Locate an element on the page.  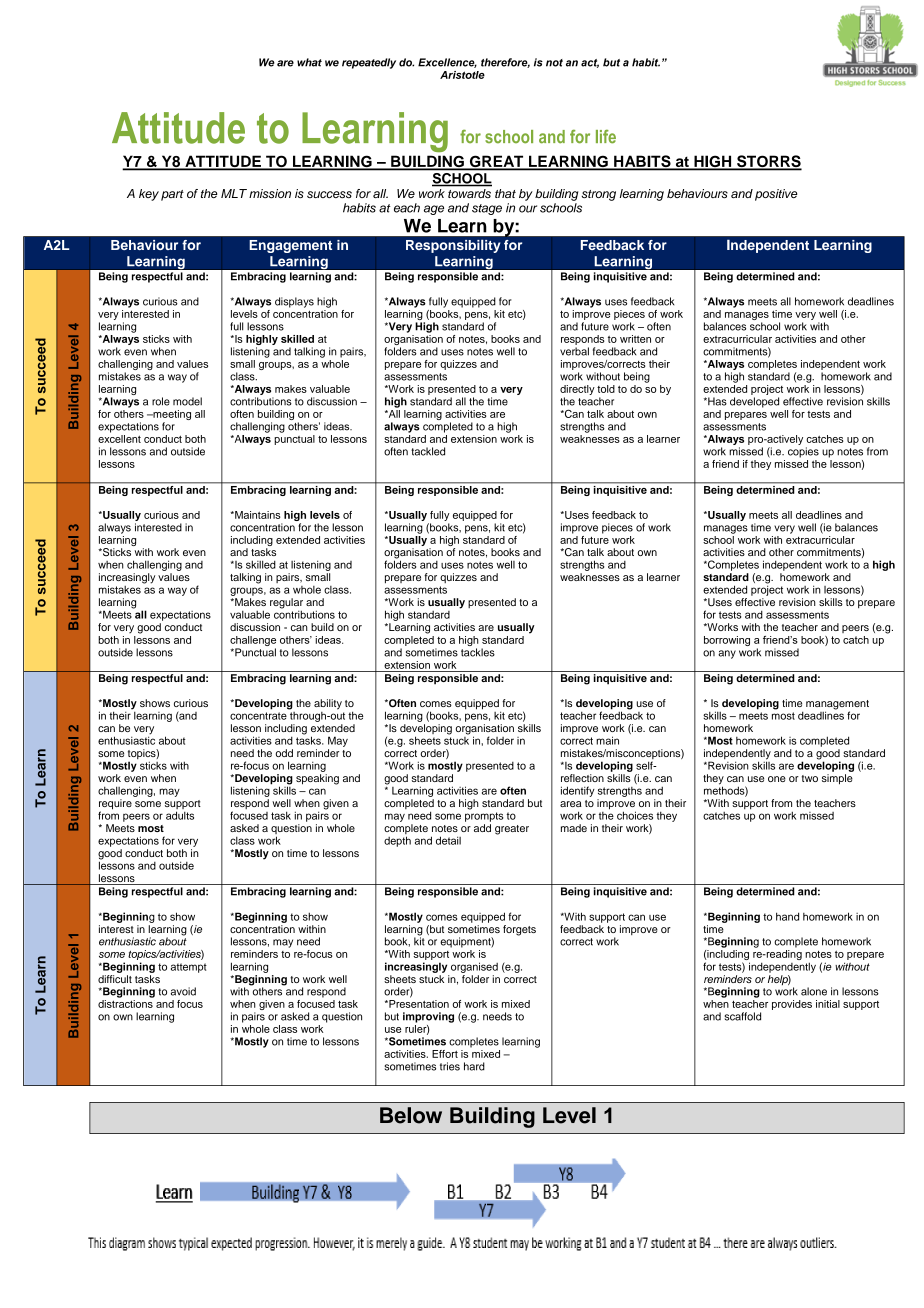
tackled is located at coordinates (428, 451).
